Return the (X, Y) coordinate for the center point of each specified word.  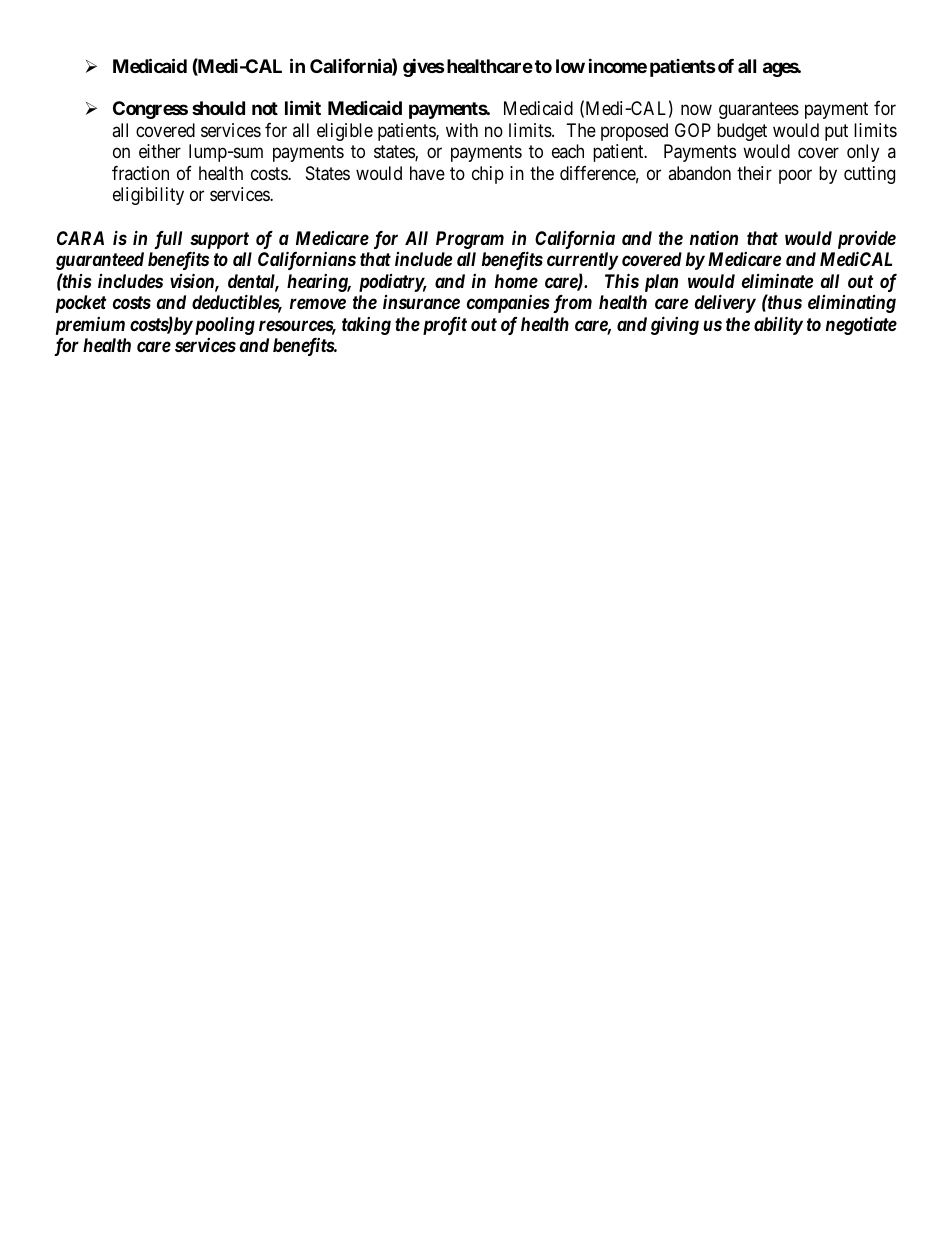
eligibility (148, 196)
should (218, 108)
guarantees (759, 111)
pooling (223, 325)
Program (470, 240)
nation (714, 238)
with (462, 130)
